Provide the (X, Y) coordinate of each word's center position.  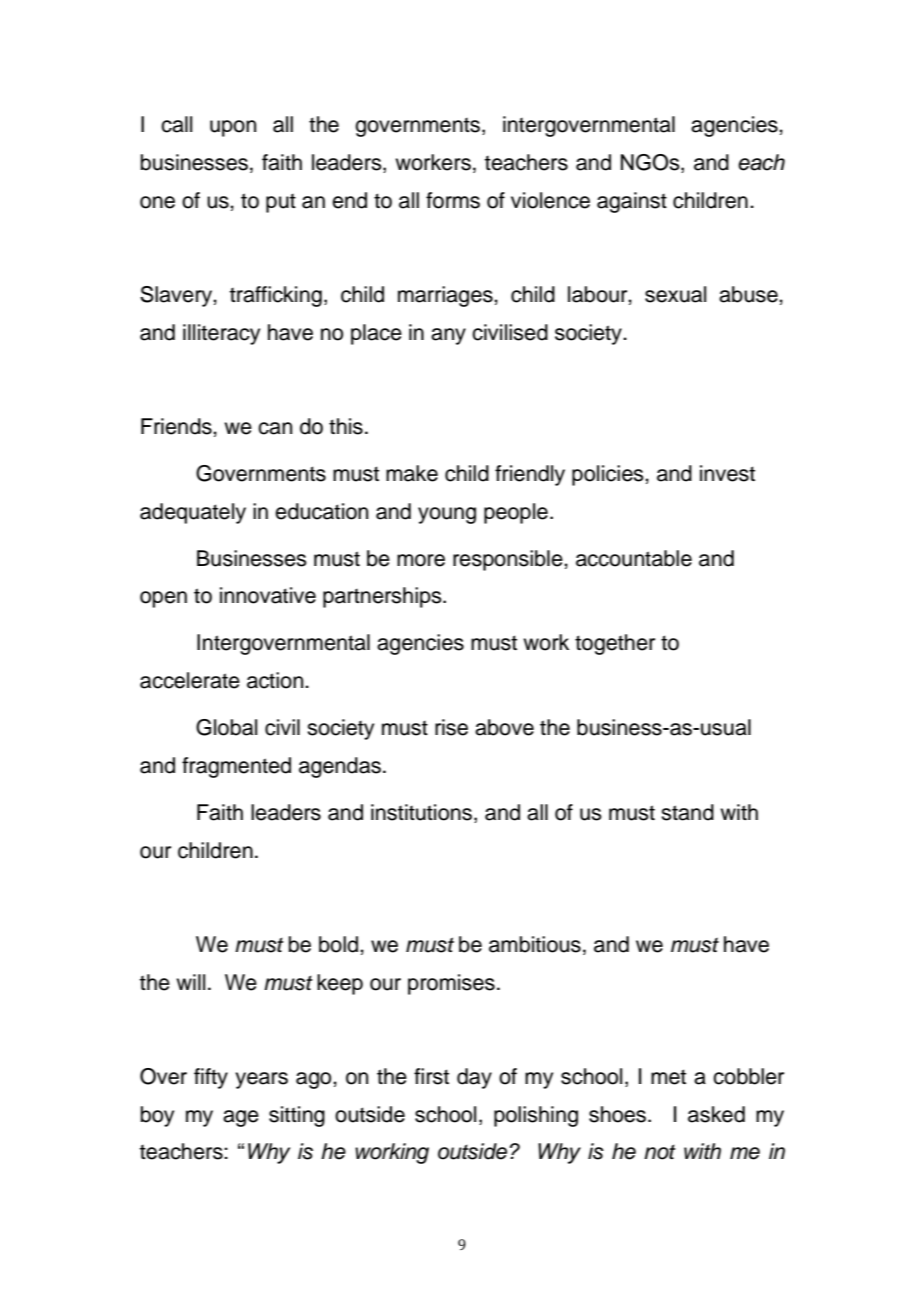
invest (727, 473)
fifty (211, 1078)
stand (687, 812)
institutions (421, 812)
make (412, 473)
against (632, 202)
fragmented (236, 767)
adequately (193, 513)
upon (233, 128)
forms (453, 200)
